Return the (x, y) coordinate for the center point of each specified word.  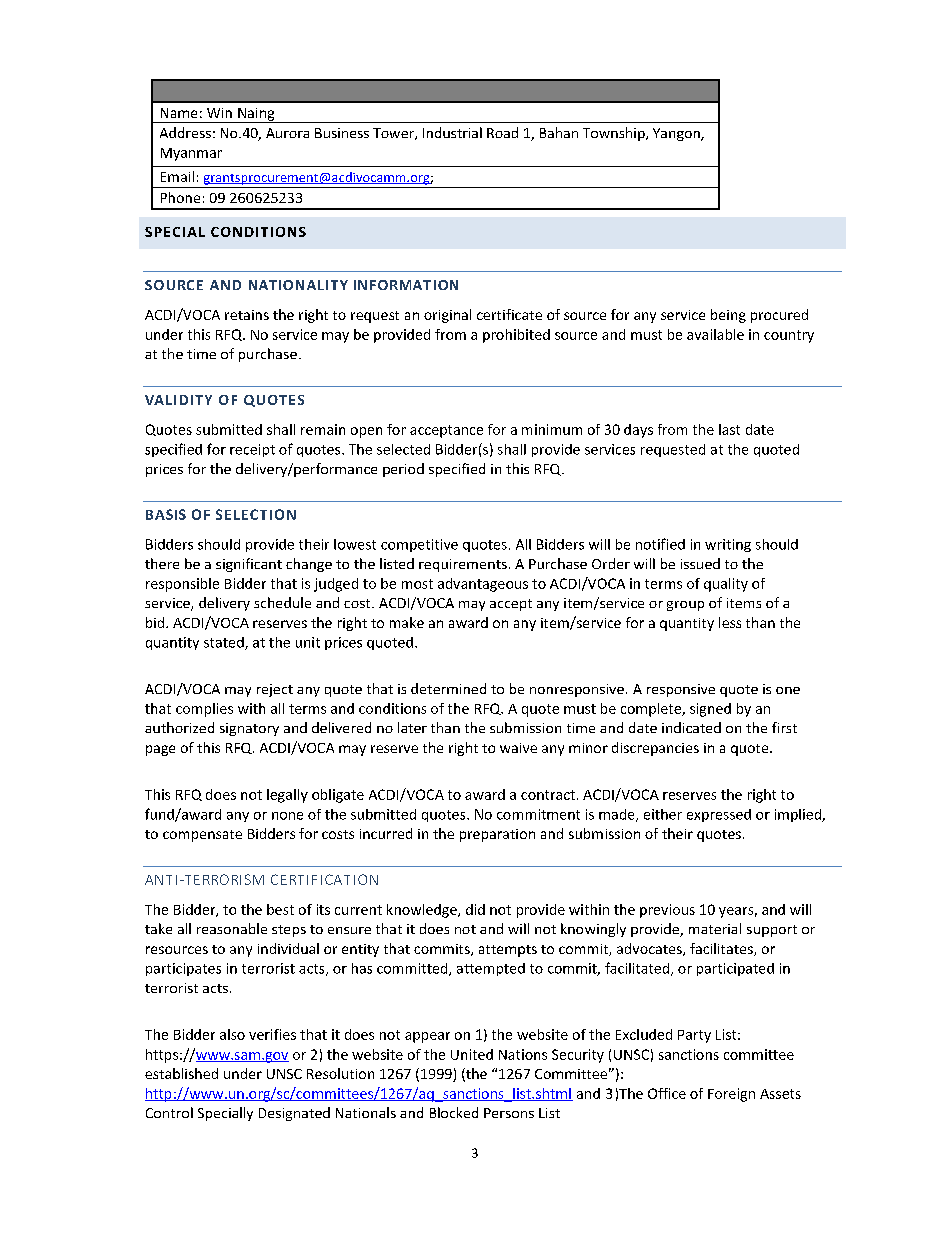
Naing (256, 115)
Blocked (454, 1112)
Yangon (677, 134)
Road (502, 132)
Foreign (731, 1095)
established (181, 1073)
